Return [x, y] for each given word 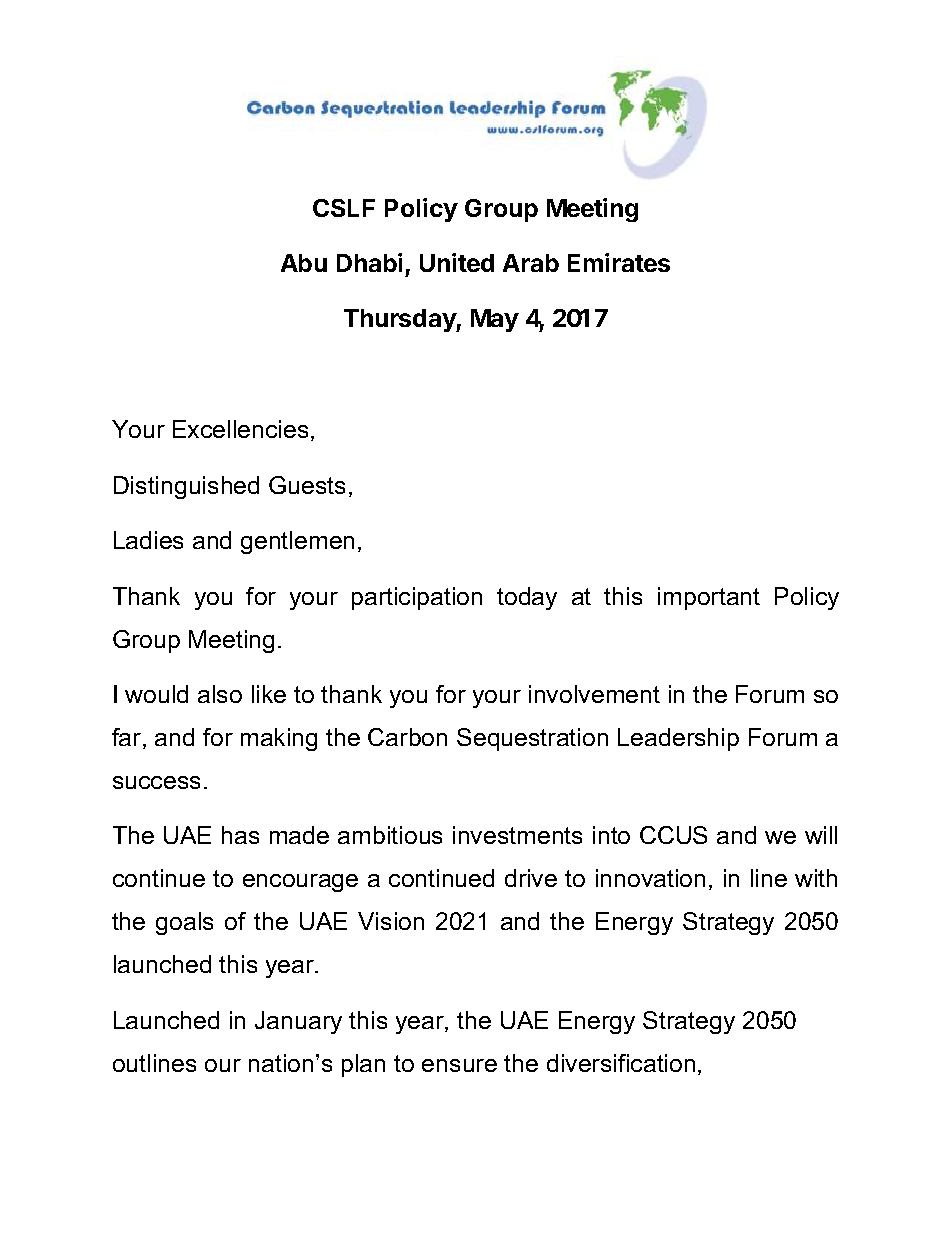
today [527, 598]
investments [517, 835]
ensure [459, 1065]
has [240, 835]
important [709, 598]
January [298, 1022]
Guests [307, 485]
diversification [621, 1063]
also [220, 694]
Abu [304, 263]
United [457, 262]
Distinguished [186, 487]
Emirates [619, 262]
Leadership [678, 739]
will [821, 835]
